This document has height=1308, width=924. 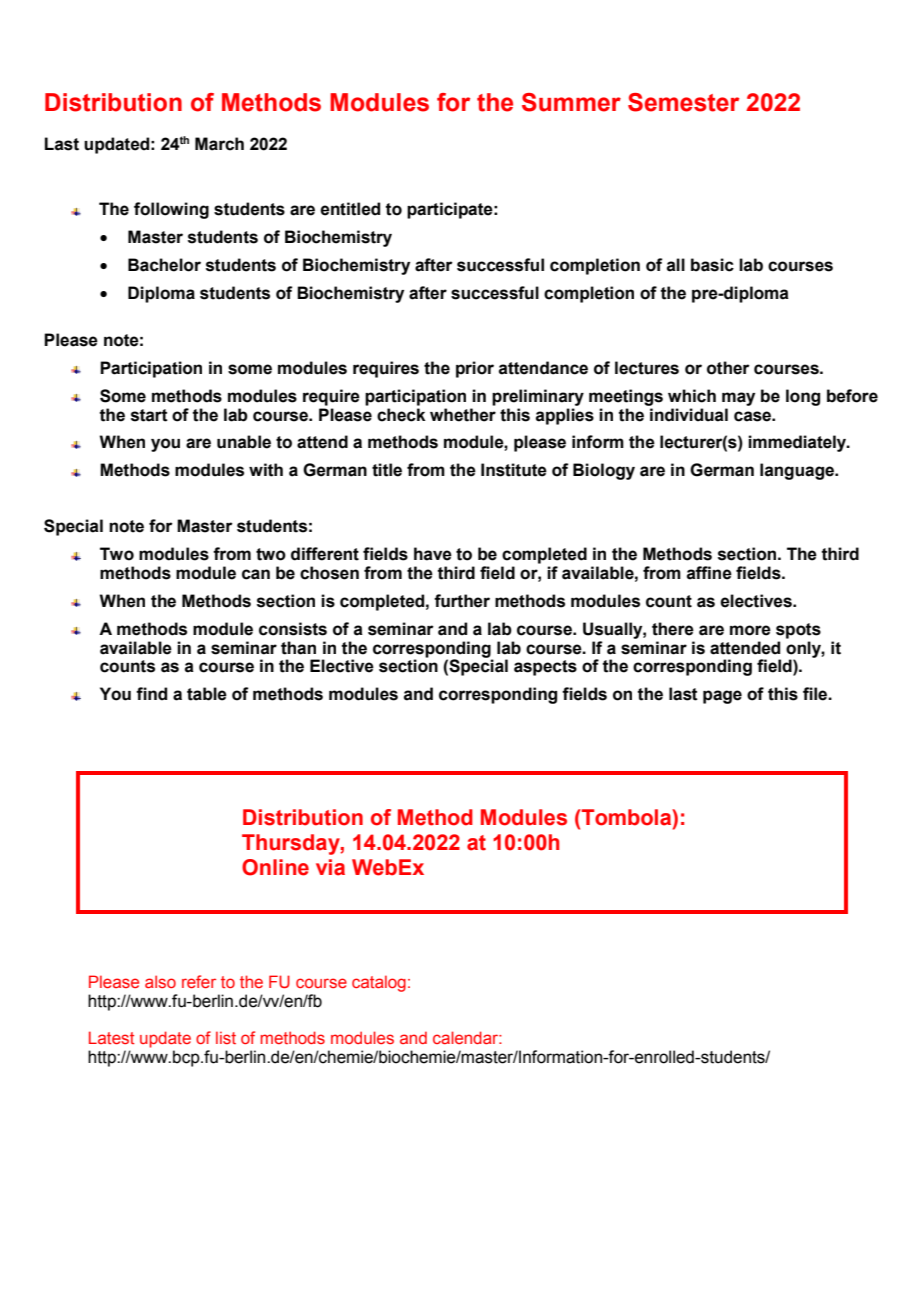 I want to click on Semester, so click(x=683, y=102).
